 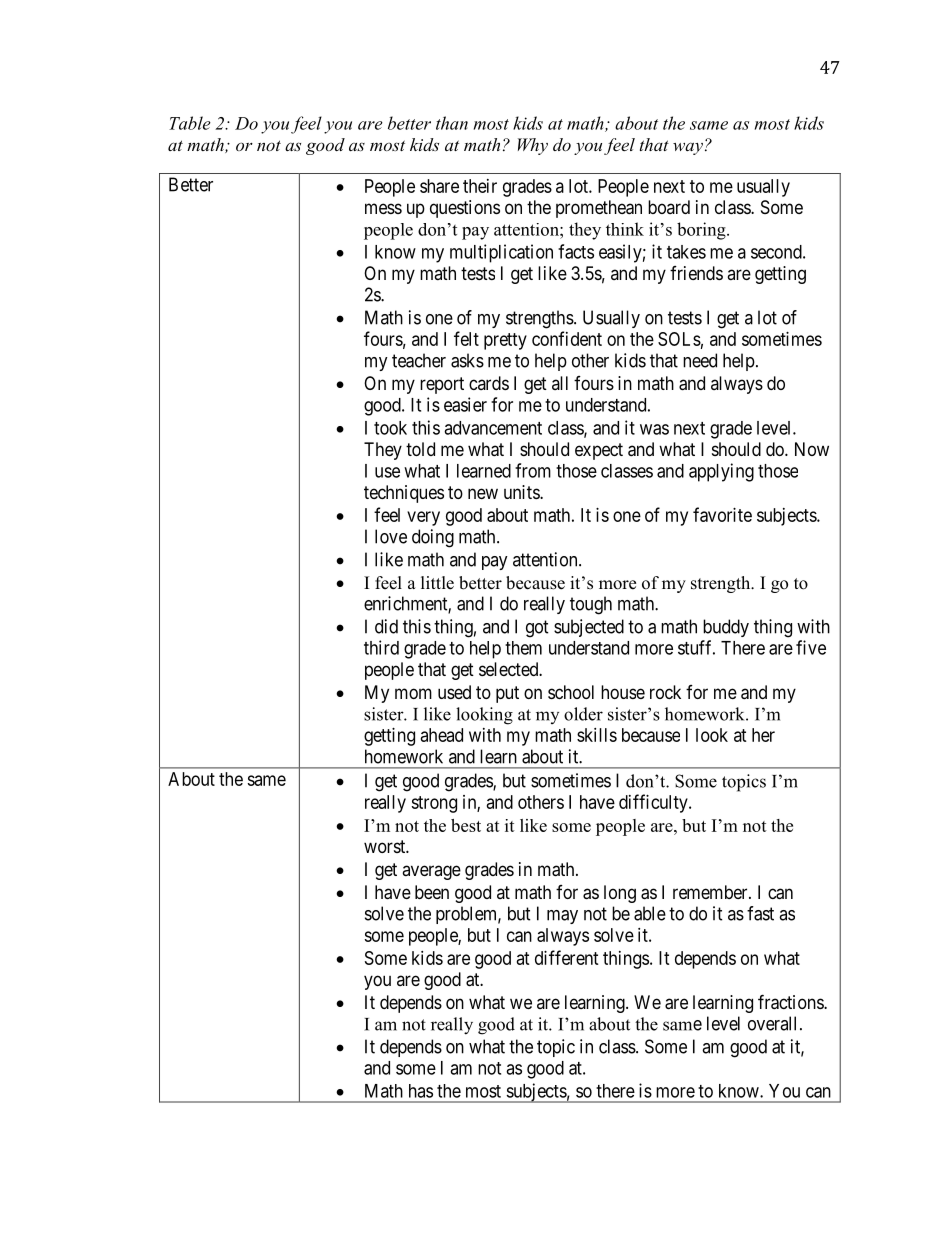 What do you see at coordinates (774, 1023) in the image?
I see `overall` at bounding box center [774, 1023].
